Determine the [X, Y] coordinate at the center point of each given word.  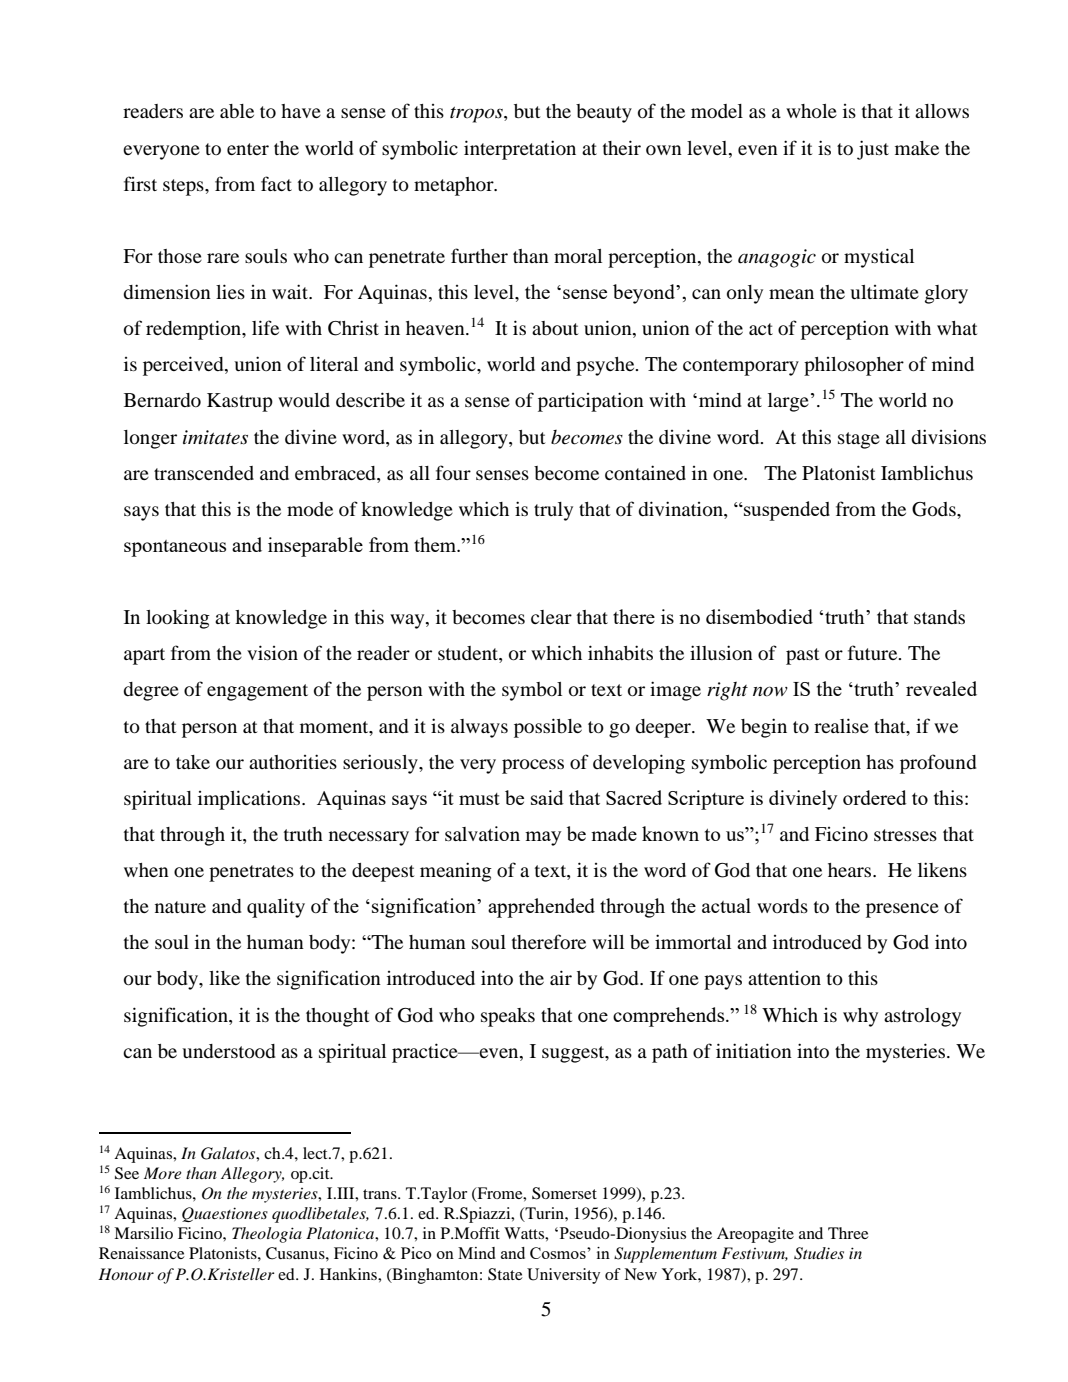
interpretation [520, 150]
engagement [257, 692]
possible [548, 728]
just [873, 150]
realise [841, 725]
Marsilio [143, 1233]
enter [248, 149]
